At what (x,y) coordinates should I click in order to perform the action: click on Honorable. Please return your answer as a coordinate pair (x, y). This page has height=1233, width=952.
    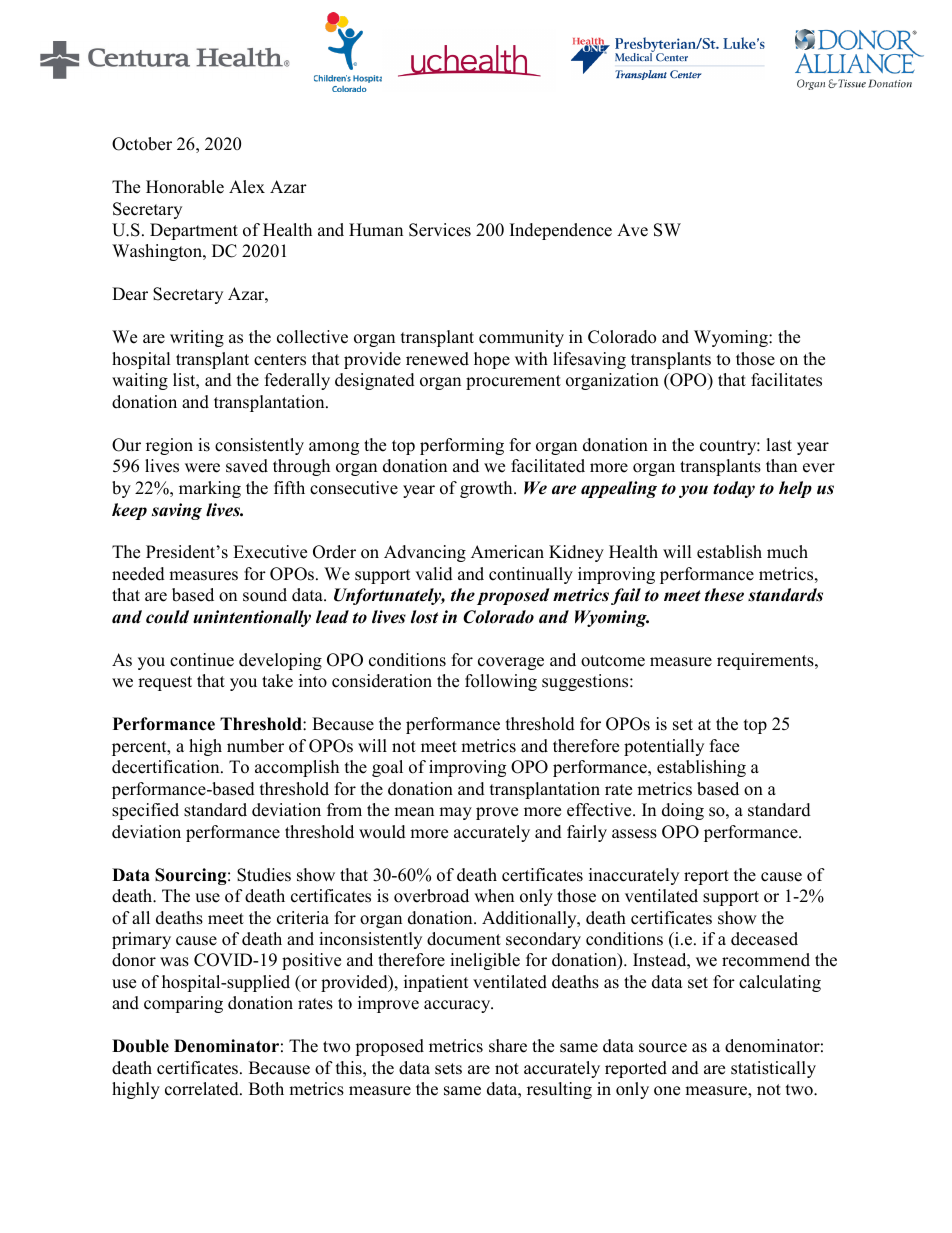
    Looking at the image, I should click on (185, 187).
